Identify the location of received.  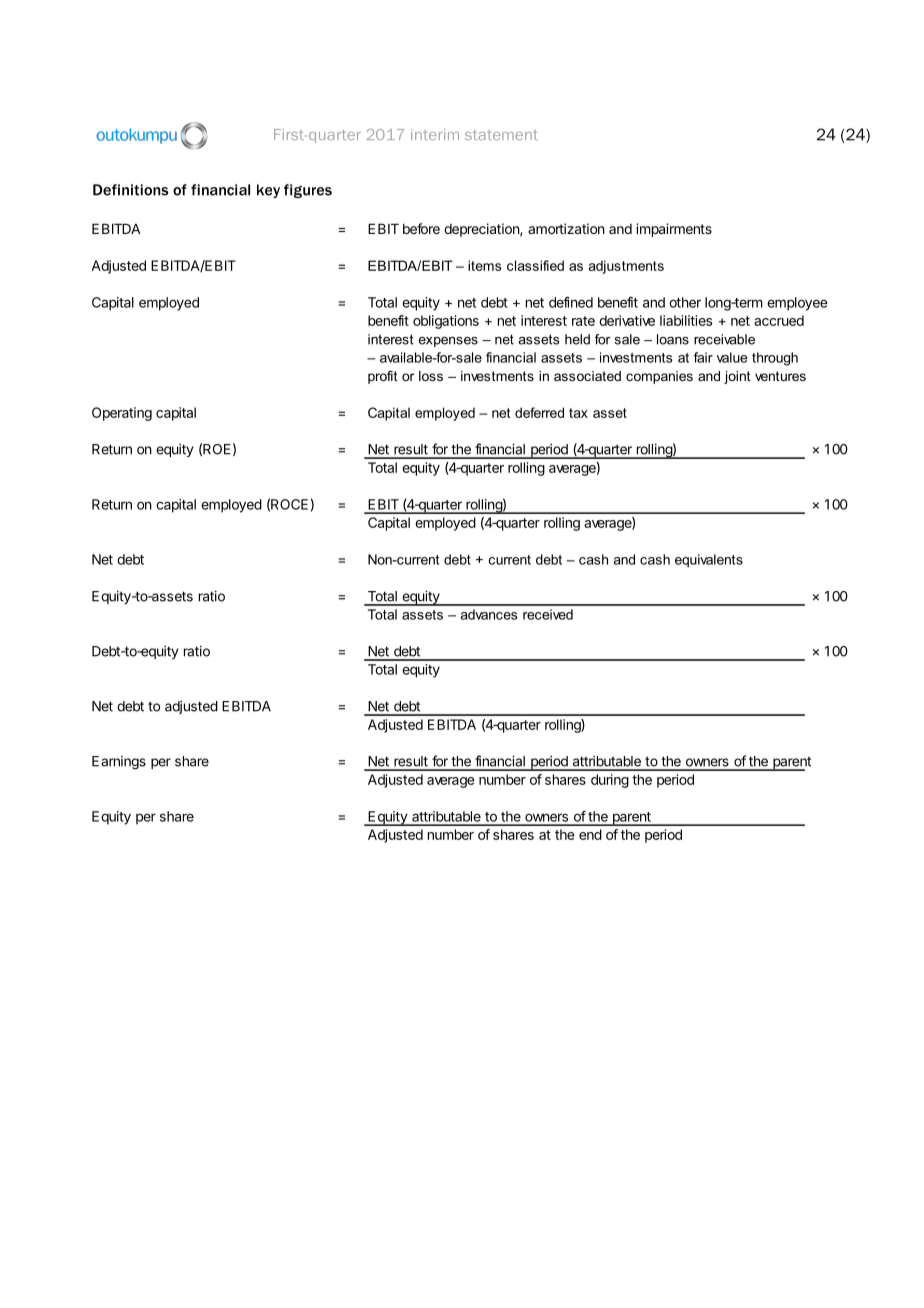
(548, 614).
